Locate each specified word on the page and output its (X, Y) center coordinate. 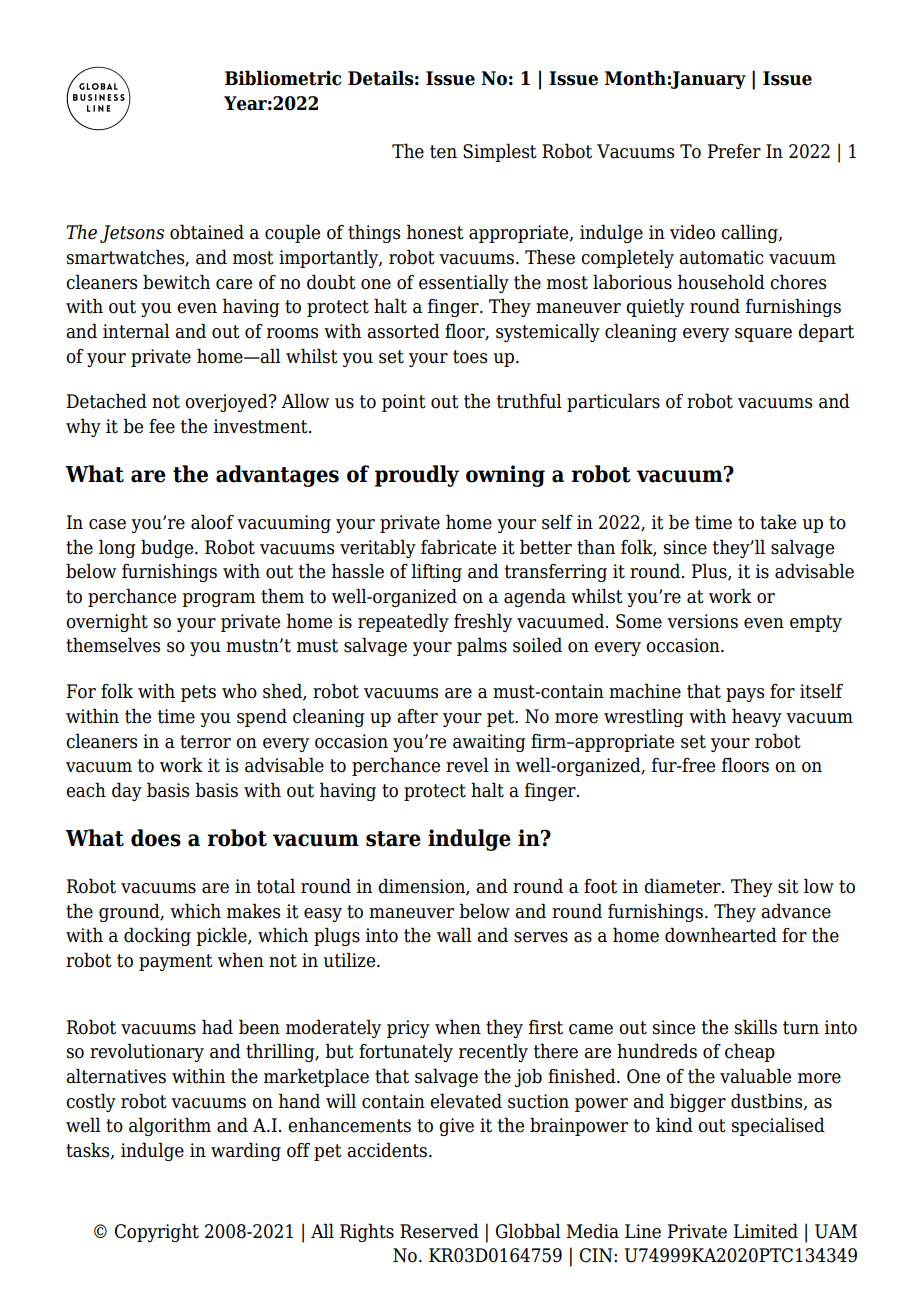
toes (470, 357)
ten (443, 152)
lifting (436, 572)
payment (176, 962)
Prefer (734, 151)
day (127, 791)
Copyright (157, 1232)
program (219, 600)
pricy (408, 1029)
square (763, 335)
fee (162, 426)
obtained (207, 232)
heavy (757, 717)
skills (756, 1027)
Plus (710, 572)
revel (467, 765)
